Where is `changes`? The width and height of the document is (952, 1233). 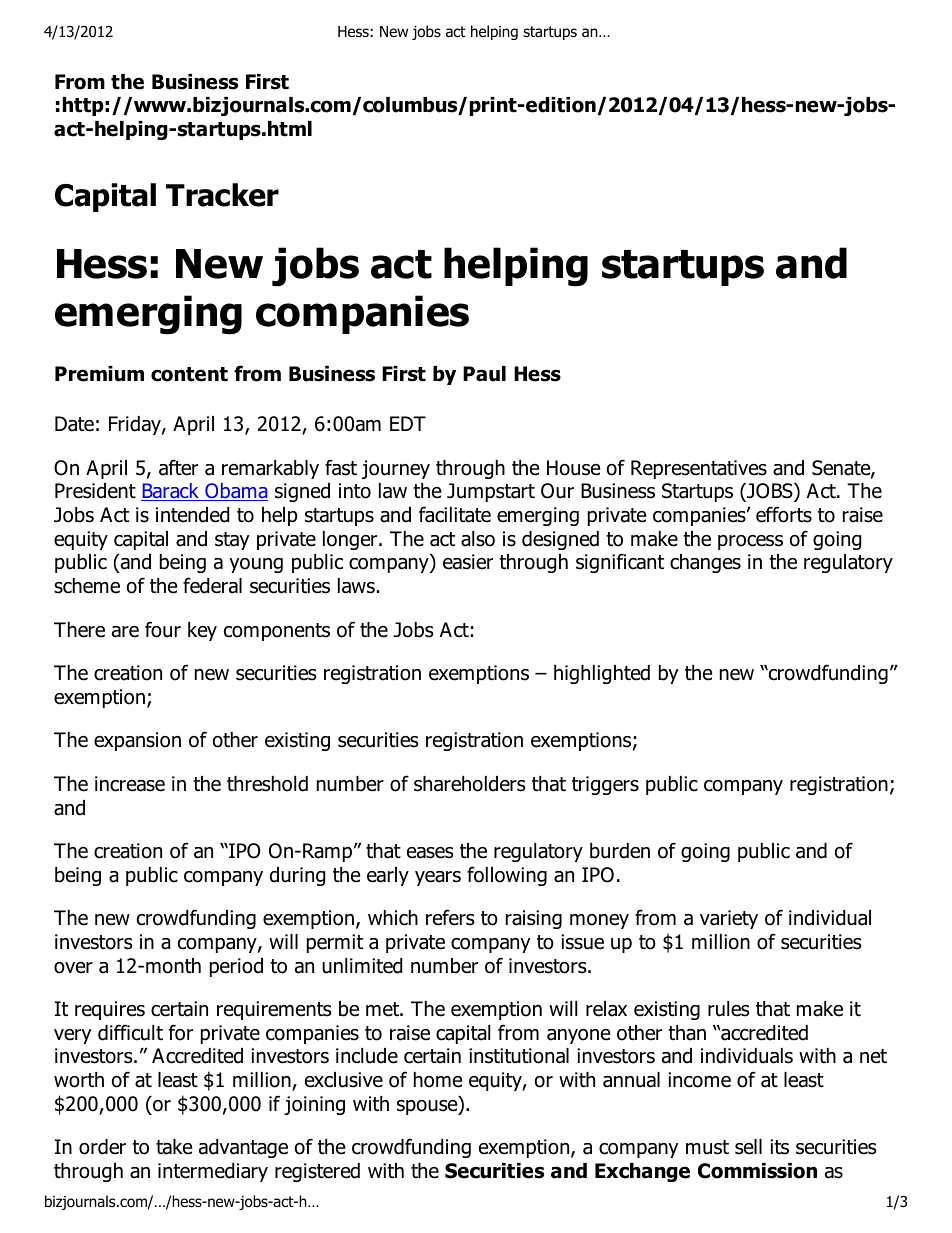
changes is located at coordinates (705, 563).
